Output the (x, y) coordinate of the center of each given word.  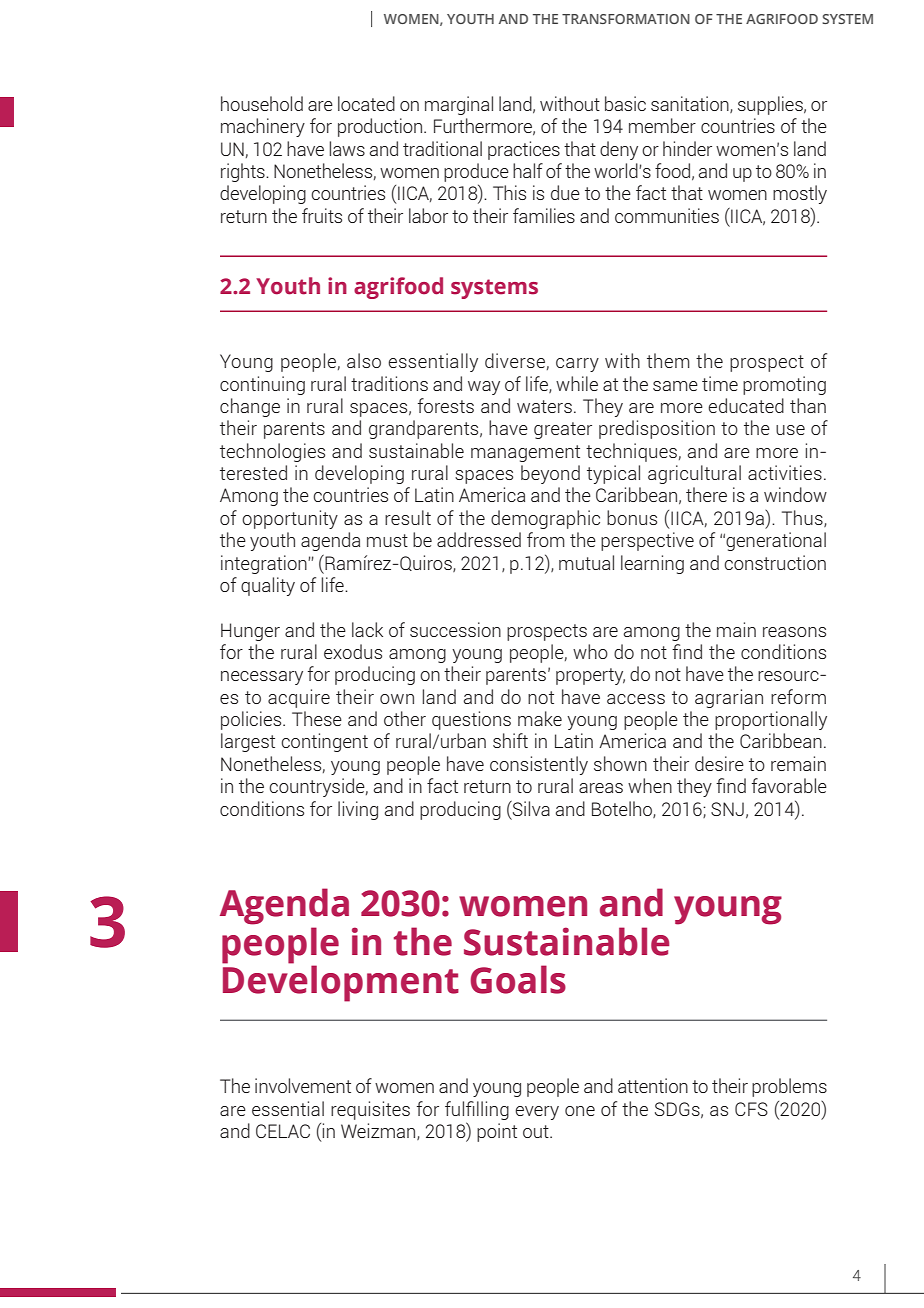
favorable (789, 785)
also (364, 360)
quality (268, 586)
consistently (539, 765)
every (537, 1113)
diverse (515, 360)
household (262, 103)
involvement (303, 1085)
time (720, 383)
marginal (459, 105)
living (358, 810)
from (546, 539)
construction (775, 562)
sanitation (691, 104)
